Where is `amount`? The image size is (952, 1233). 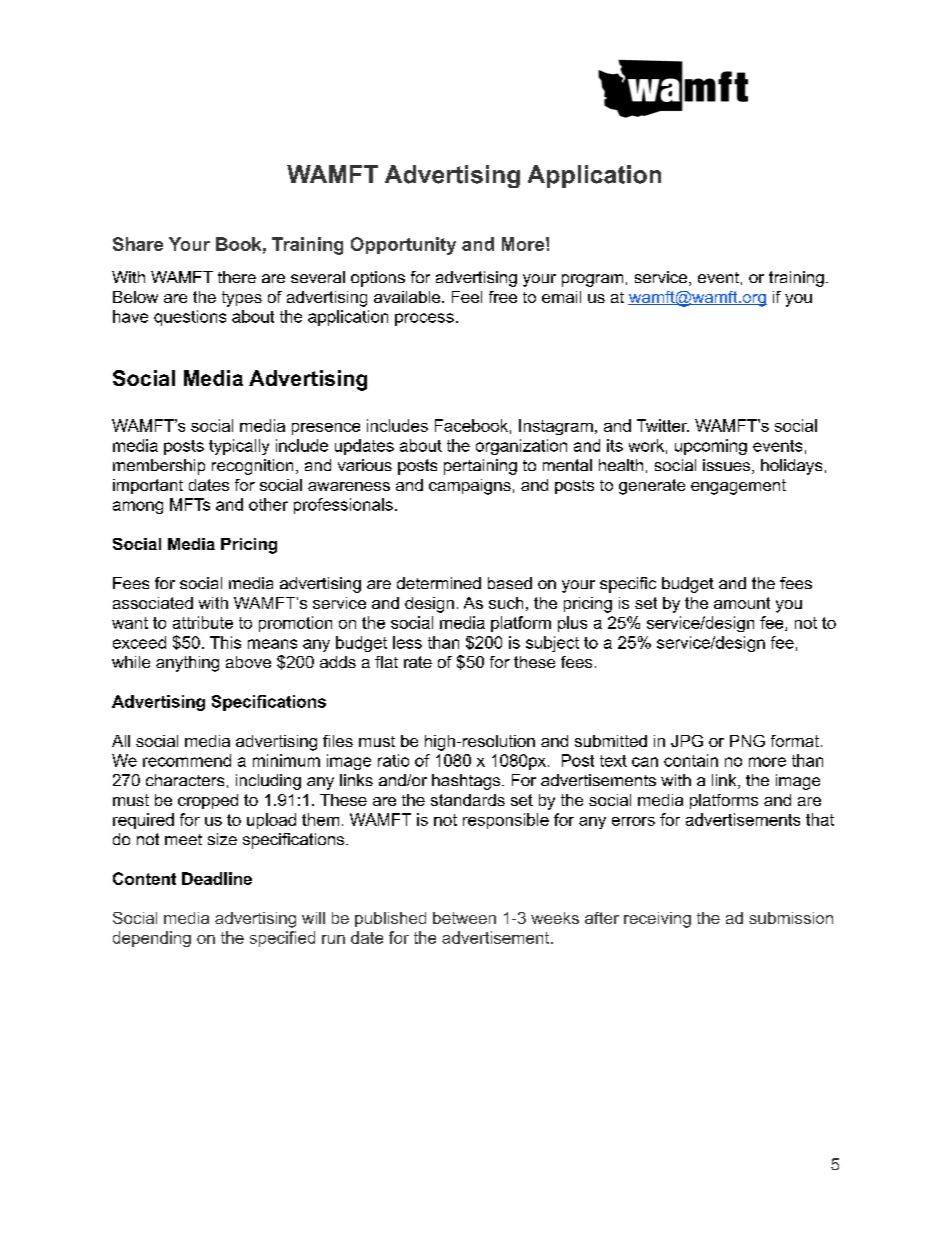
amount is located at coordinates (742, 603).
